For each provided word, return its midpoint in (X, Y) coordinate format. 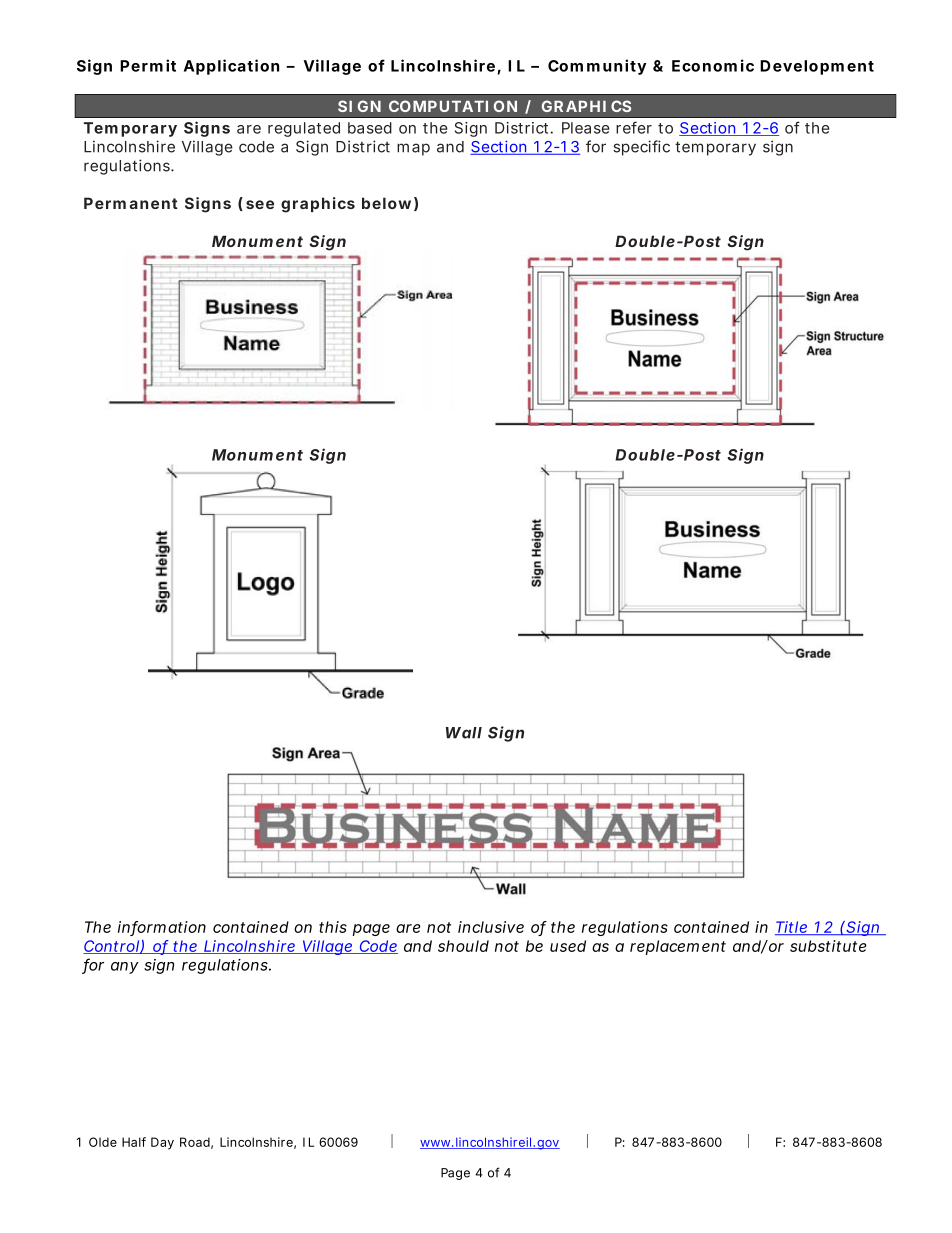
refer (634, 127)
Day (162, 1143)
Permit (148, 65)
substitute (828, 946)
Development (817, 67)
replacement (678, 947)
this (333, 927)
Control (111, 947)
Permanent (131, 203)
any (124, 968)
